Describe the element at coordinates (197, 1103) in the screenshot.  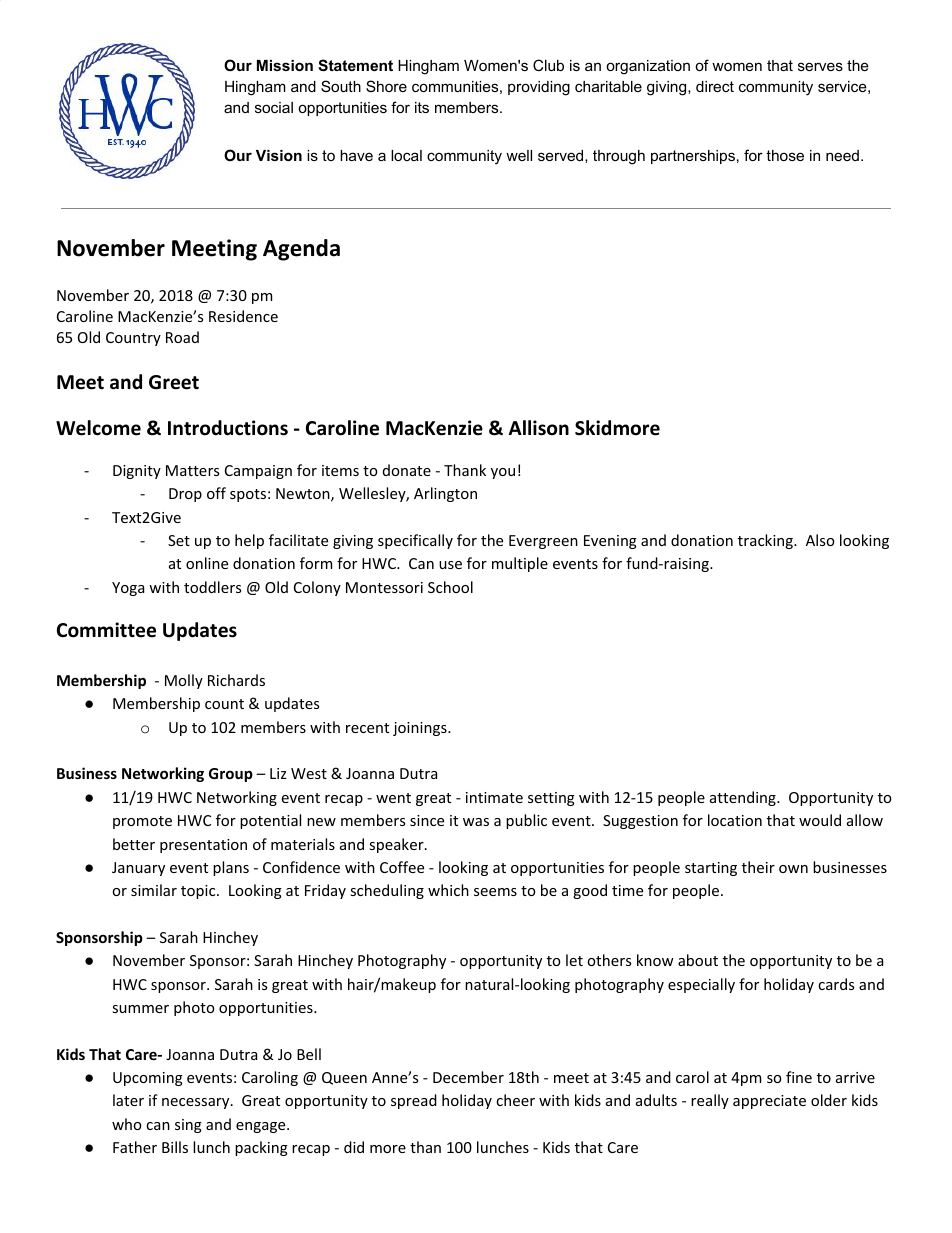
I see `necessary` at that location.
